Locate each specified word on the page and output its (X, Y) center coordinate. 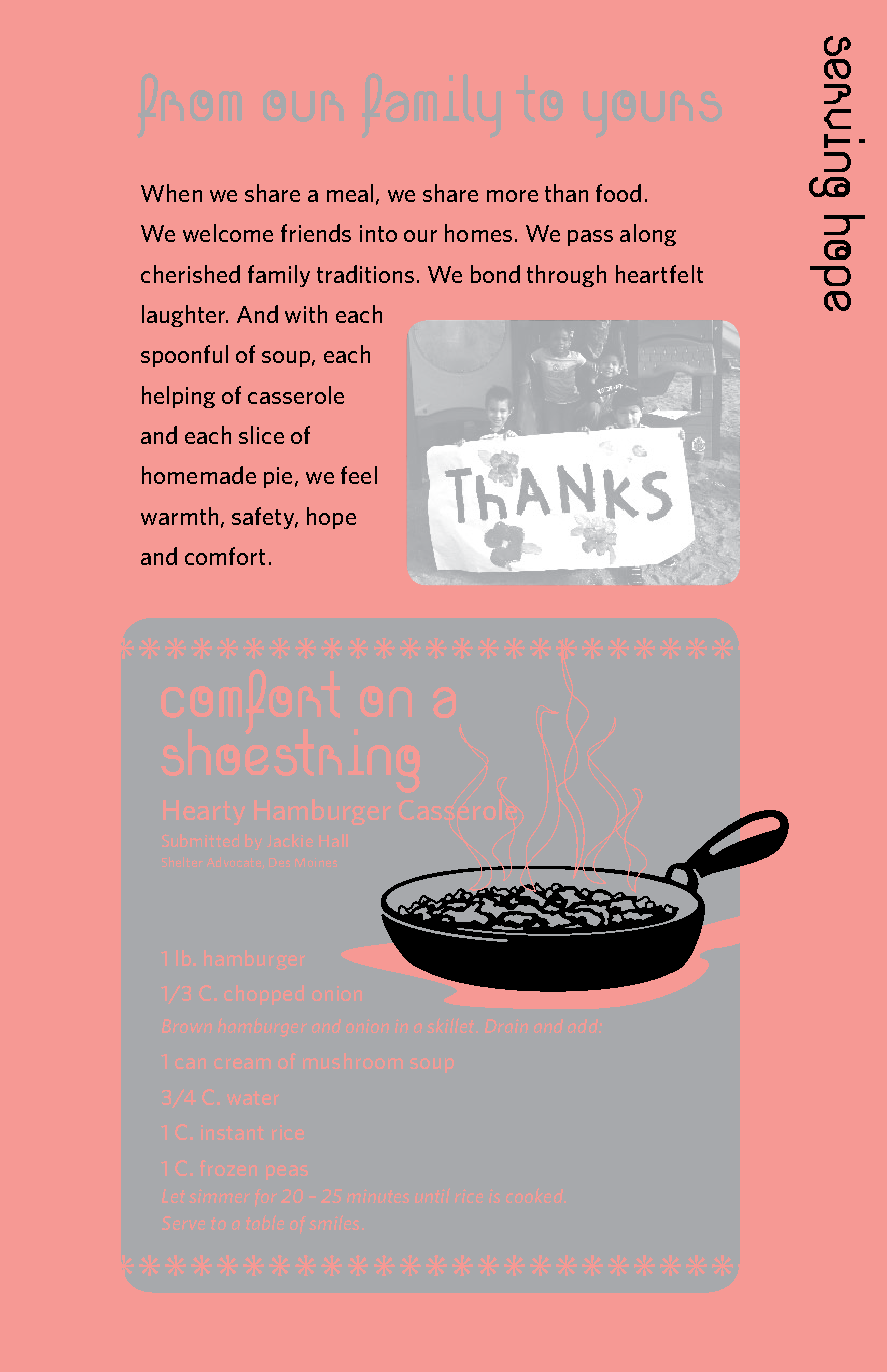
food (618, 193)
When (171, 193)
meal (350, 193)
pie (278, 477)
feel (359, 475)
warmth (179, 516)
